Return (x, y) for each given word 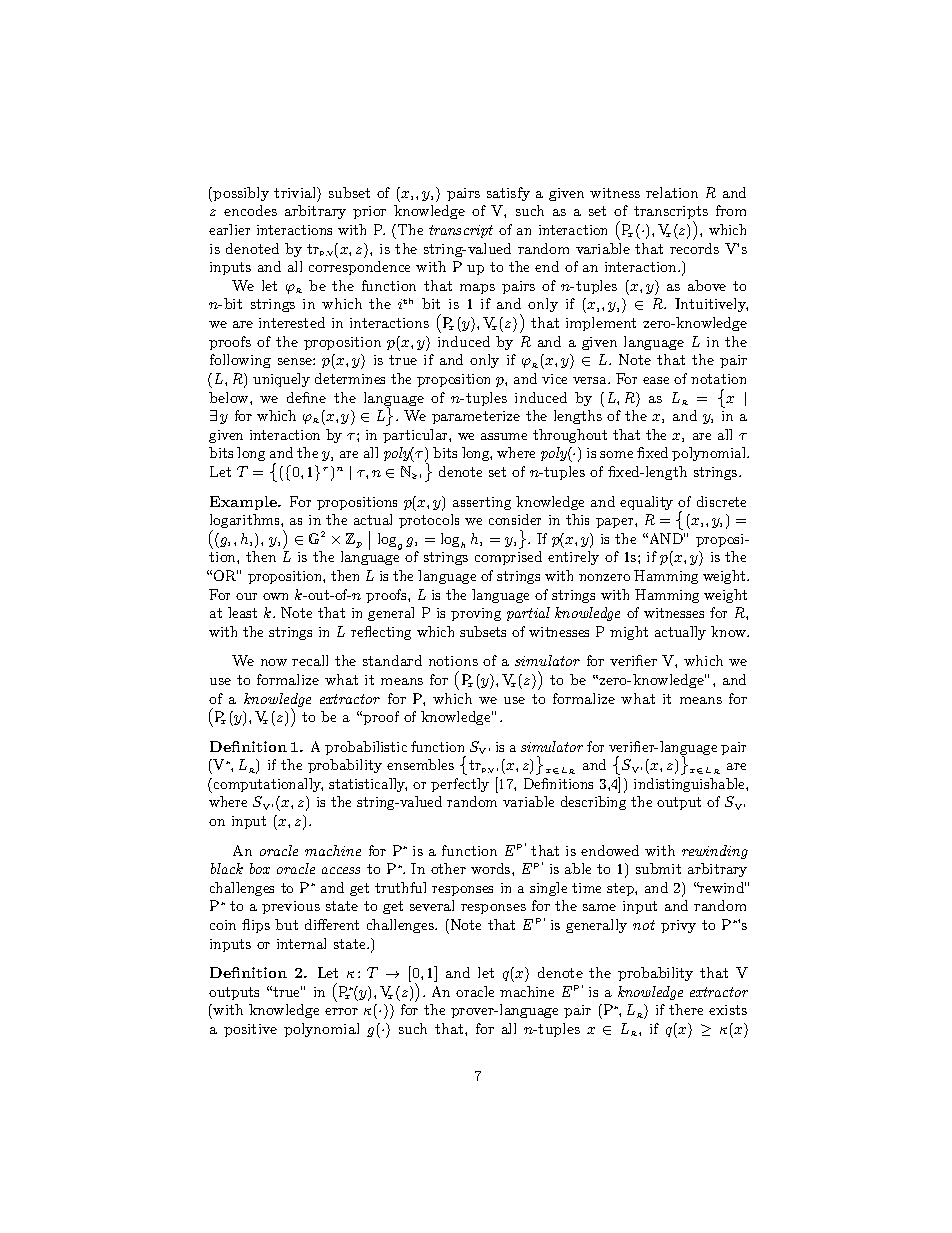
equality (646, 503)
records (694, 248)
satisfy (508, 194)
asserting (482, 503)
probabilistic (366, 748)
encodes (250, 210)
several (432, 905)
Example (244, 503)
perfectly (460, 785)
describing (593, 803)
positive (250, 1030)
